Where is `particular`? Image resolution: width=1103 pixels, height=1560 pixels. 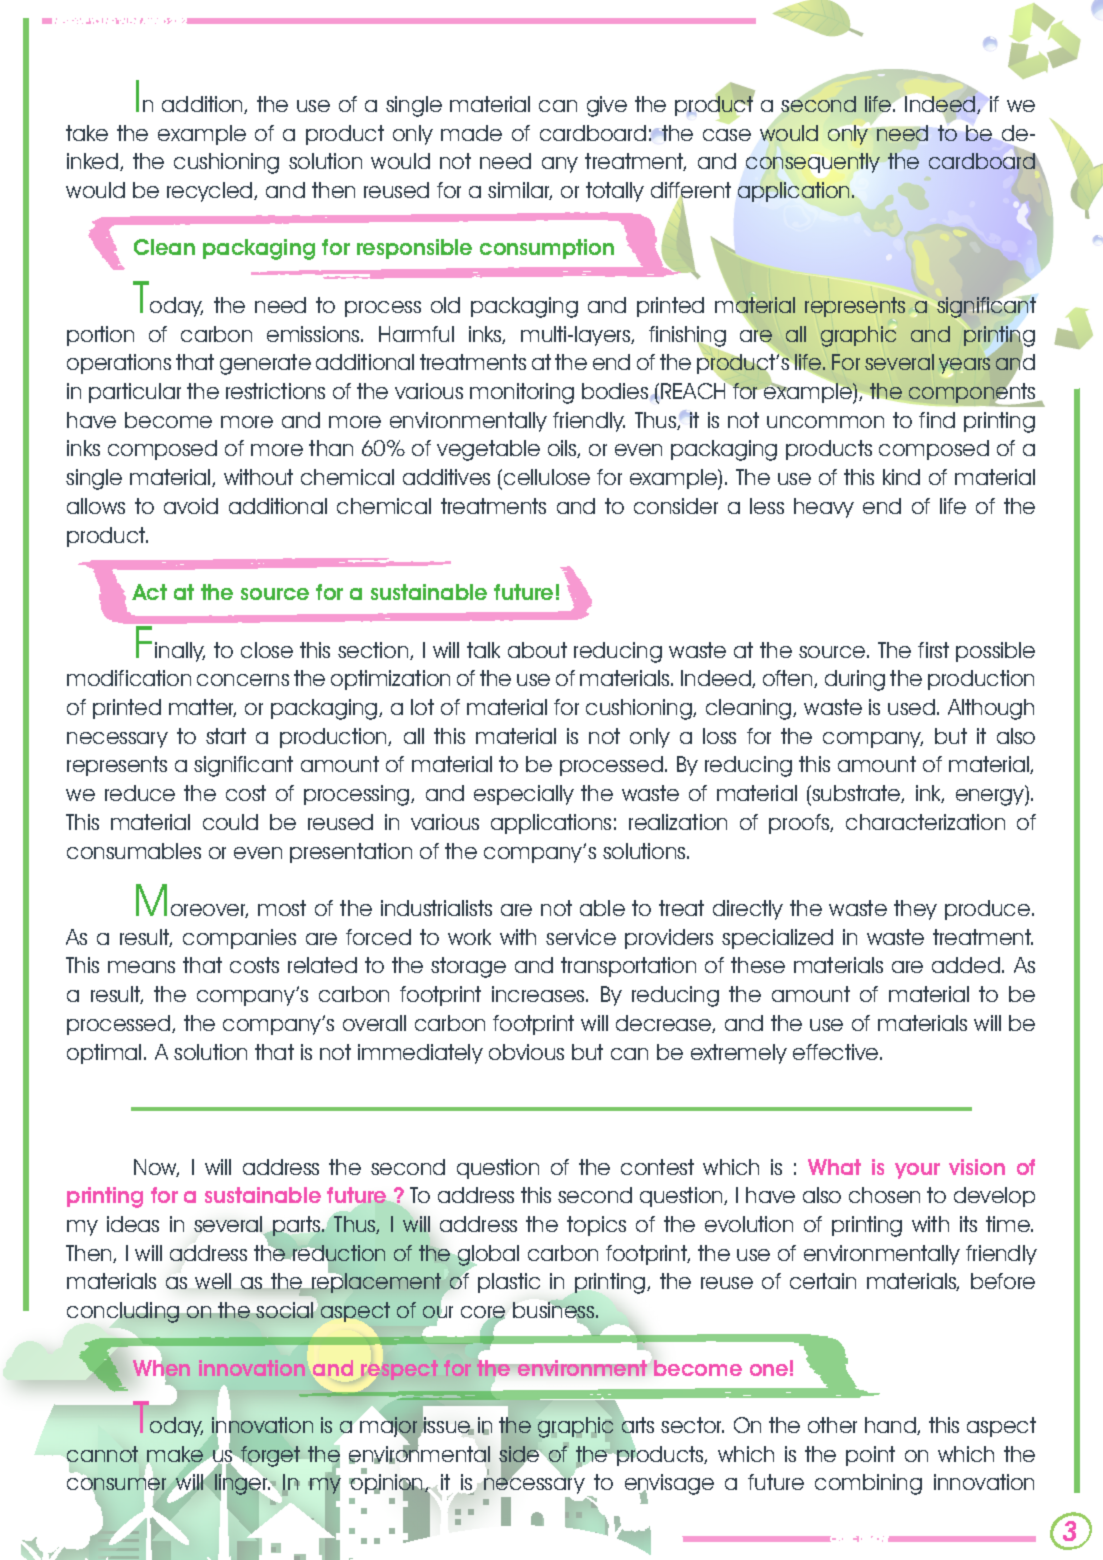 particular is located at coordinates (135, 393).
